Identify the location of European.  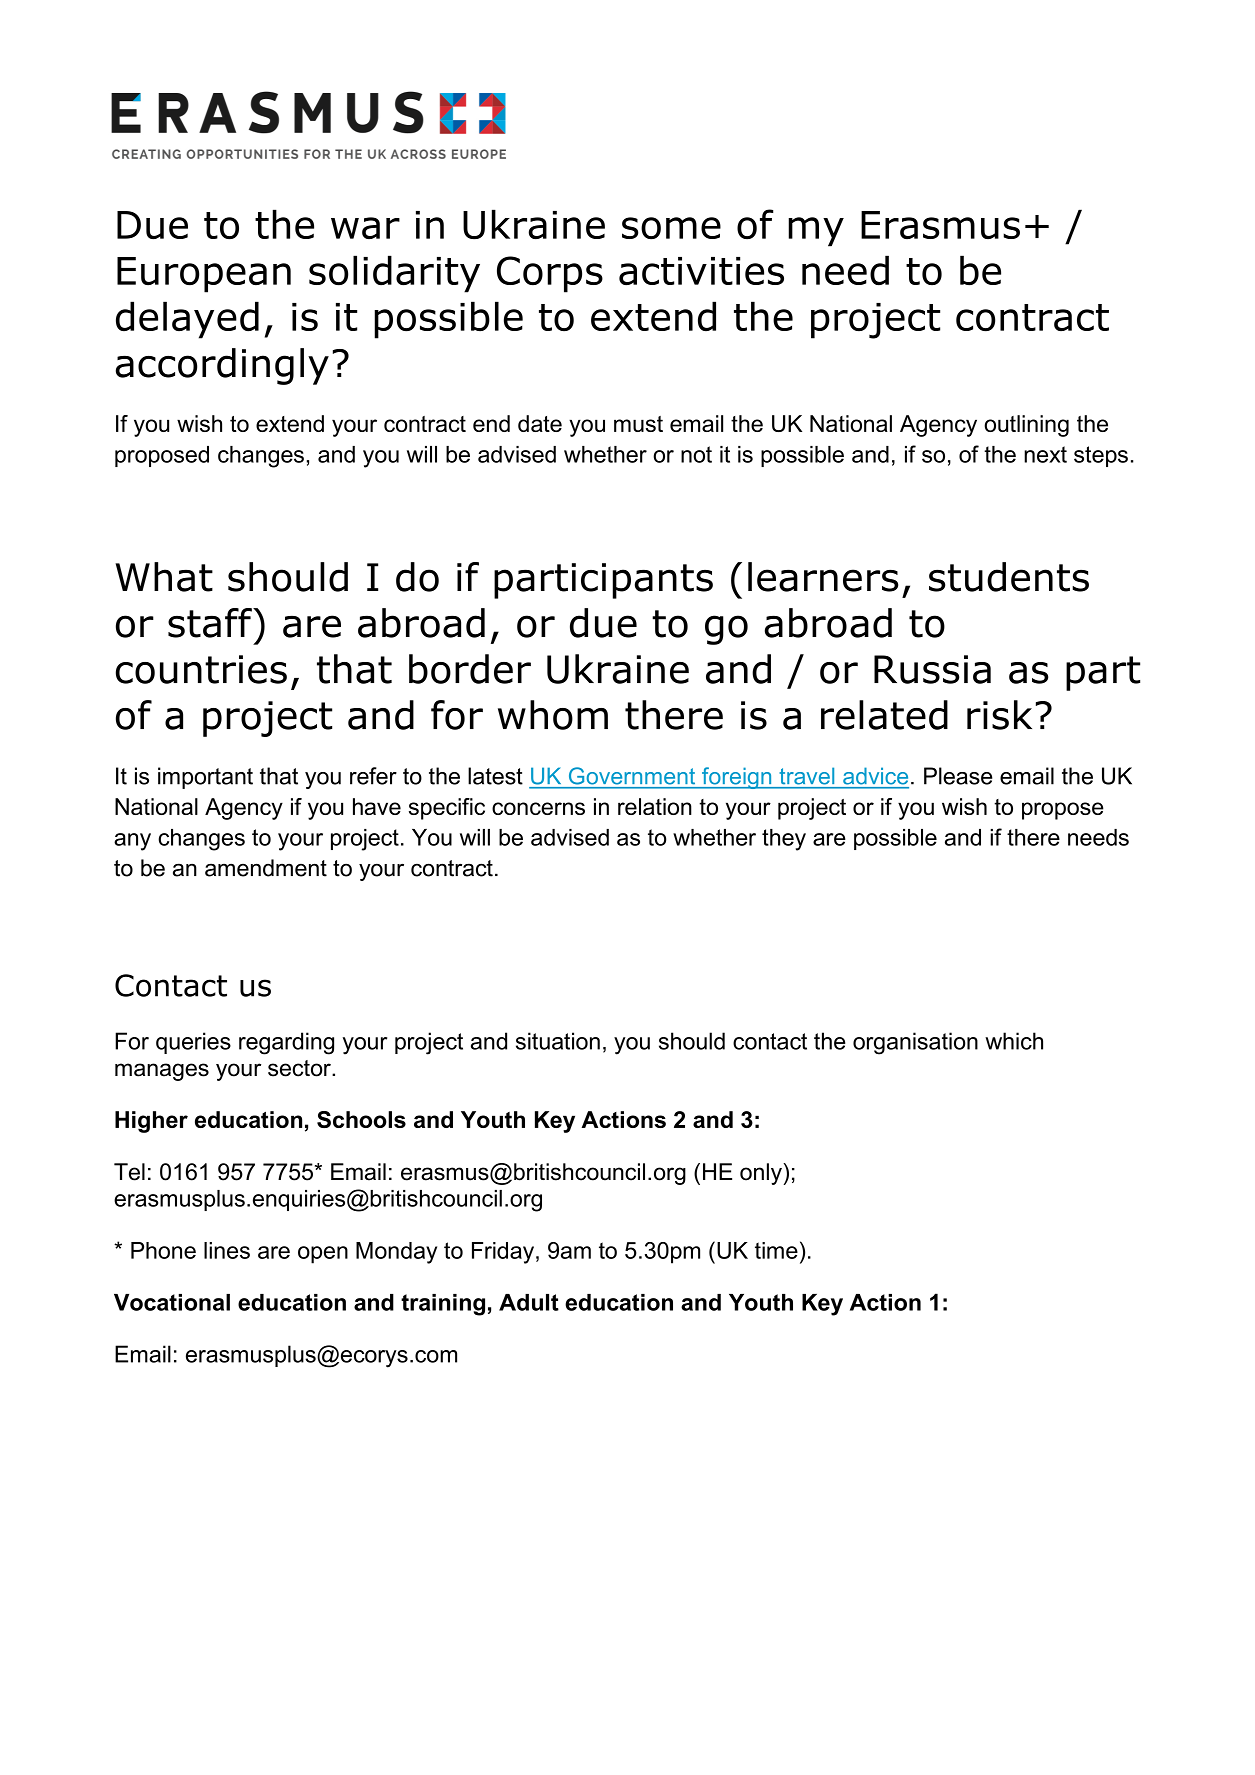
(204, 275).
